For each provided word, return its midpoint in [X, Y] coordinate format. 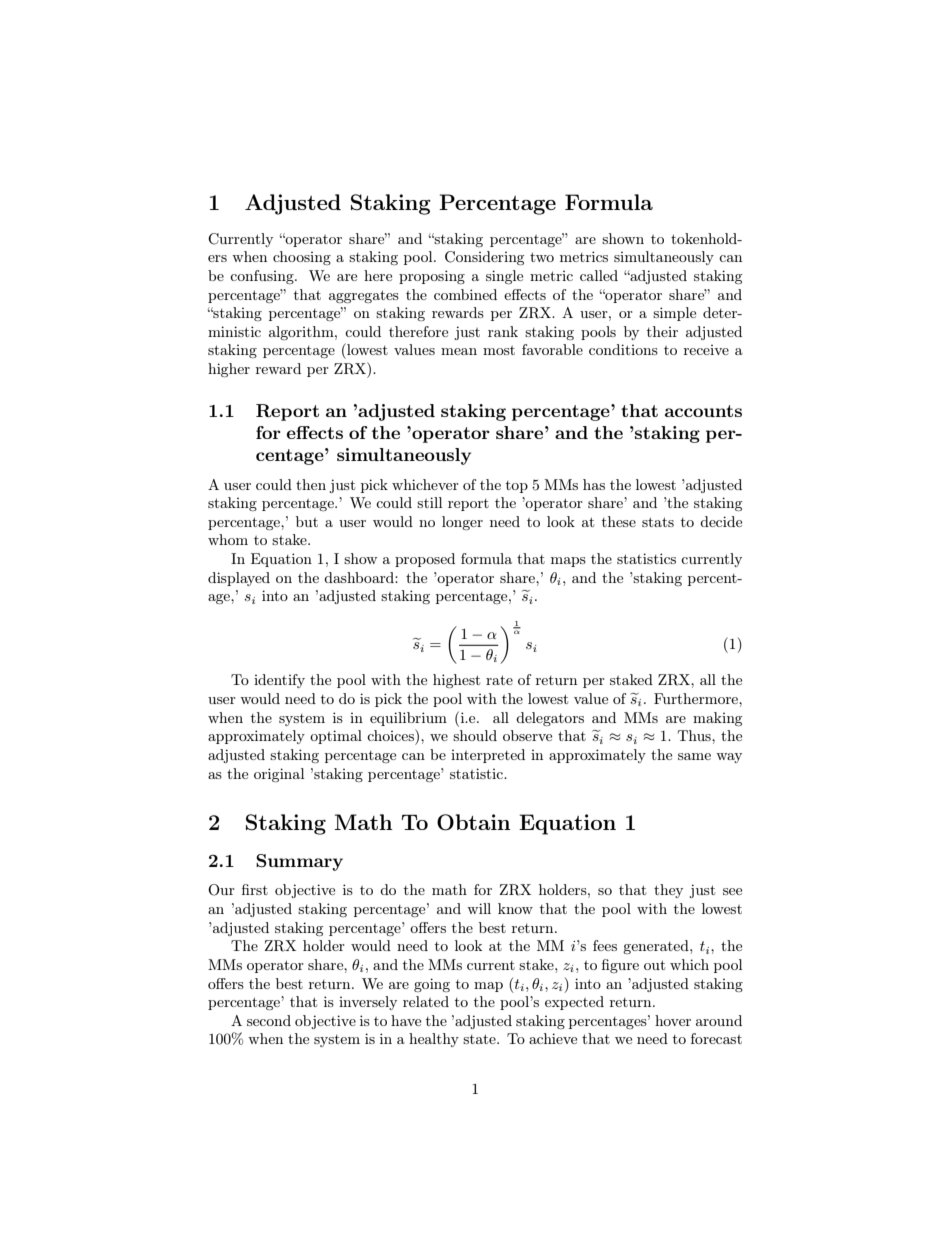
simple [674, 314]
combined [465, 294]
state [480, 1039]
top [517, 487]
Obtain [474, 822]
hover [673, 1020]
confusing [263, 277]
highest [456, 681]
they [668, 891]
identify [279, 681]
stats [658, 522]
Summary [299, 862]
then [311, 484]
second [269, 1020]
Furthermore [697, 698]
